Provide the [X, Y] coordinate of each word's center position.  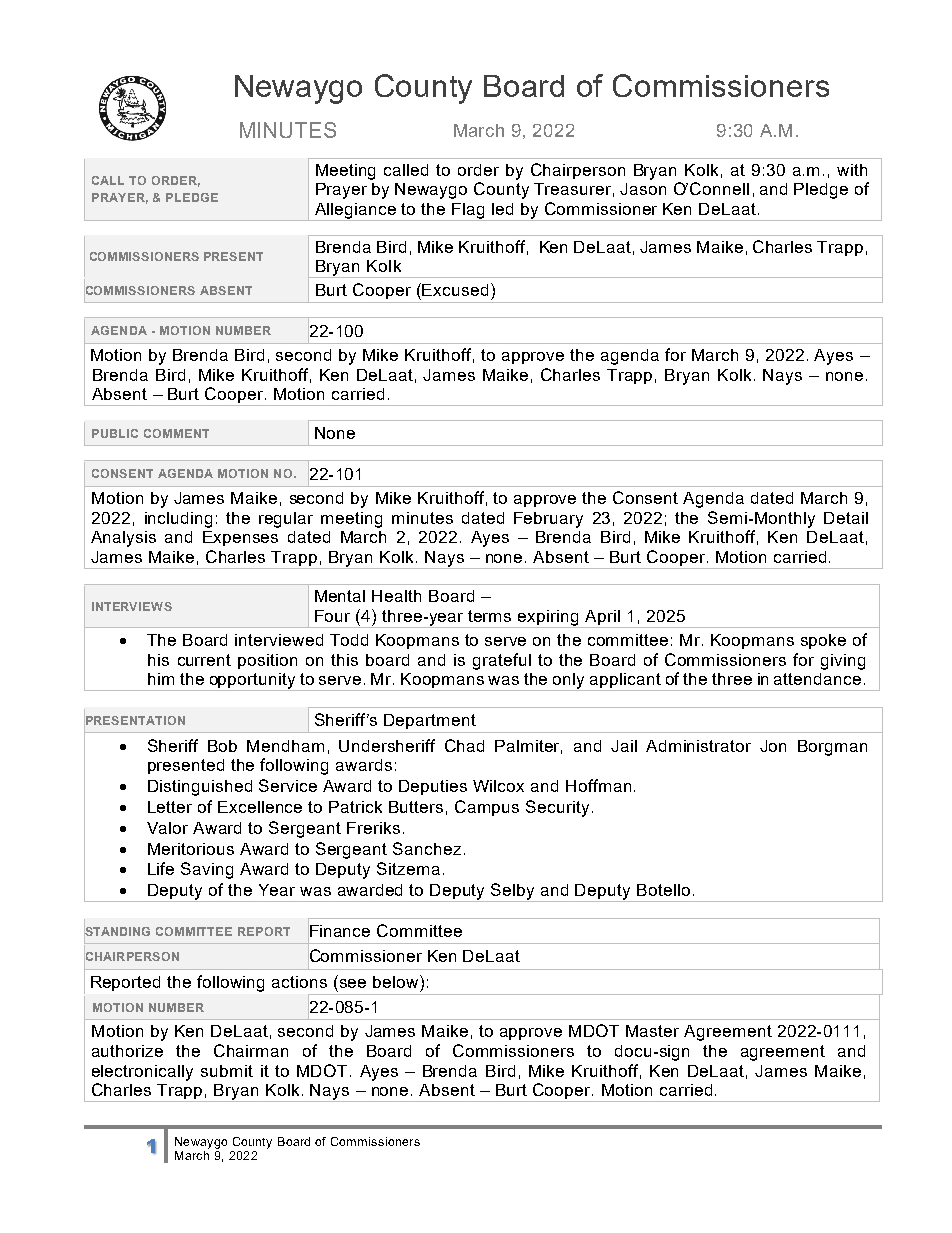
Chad [464, 745]
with [852, 170]
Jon [773, 746]
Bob [222, 746]
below [397, 981]
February [548, 520]
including [178, 520]
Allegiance [356, 212]
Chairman [251, 1050]
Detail [846, 518]
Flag [469, 212]
